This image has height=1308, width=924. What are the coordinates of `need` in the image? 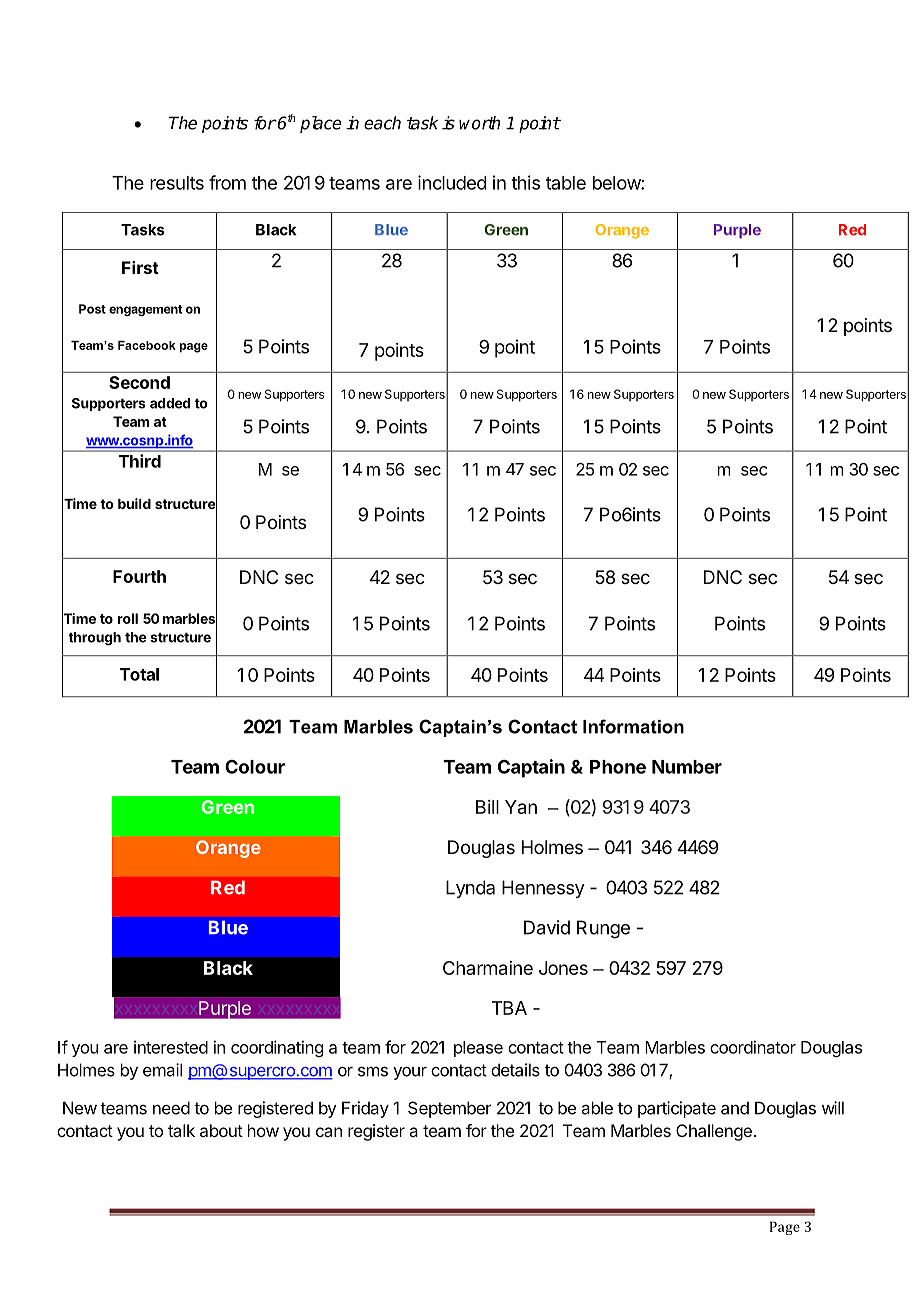 It's located at (171, 1108).
